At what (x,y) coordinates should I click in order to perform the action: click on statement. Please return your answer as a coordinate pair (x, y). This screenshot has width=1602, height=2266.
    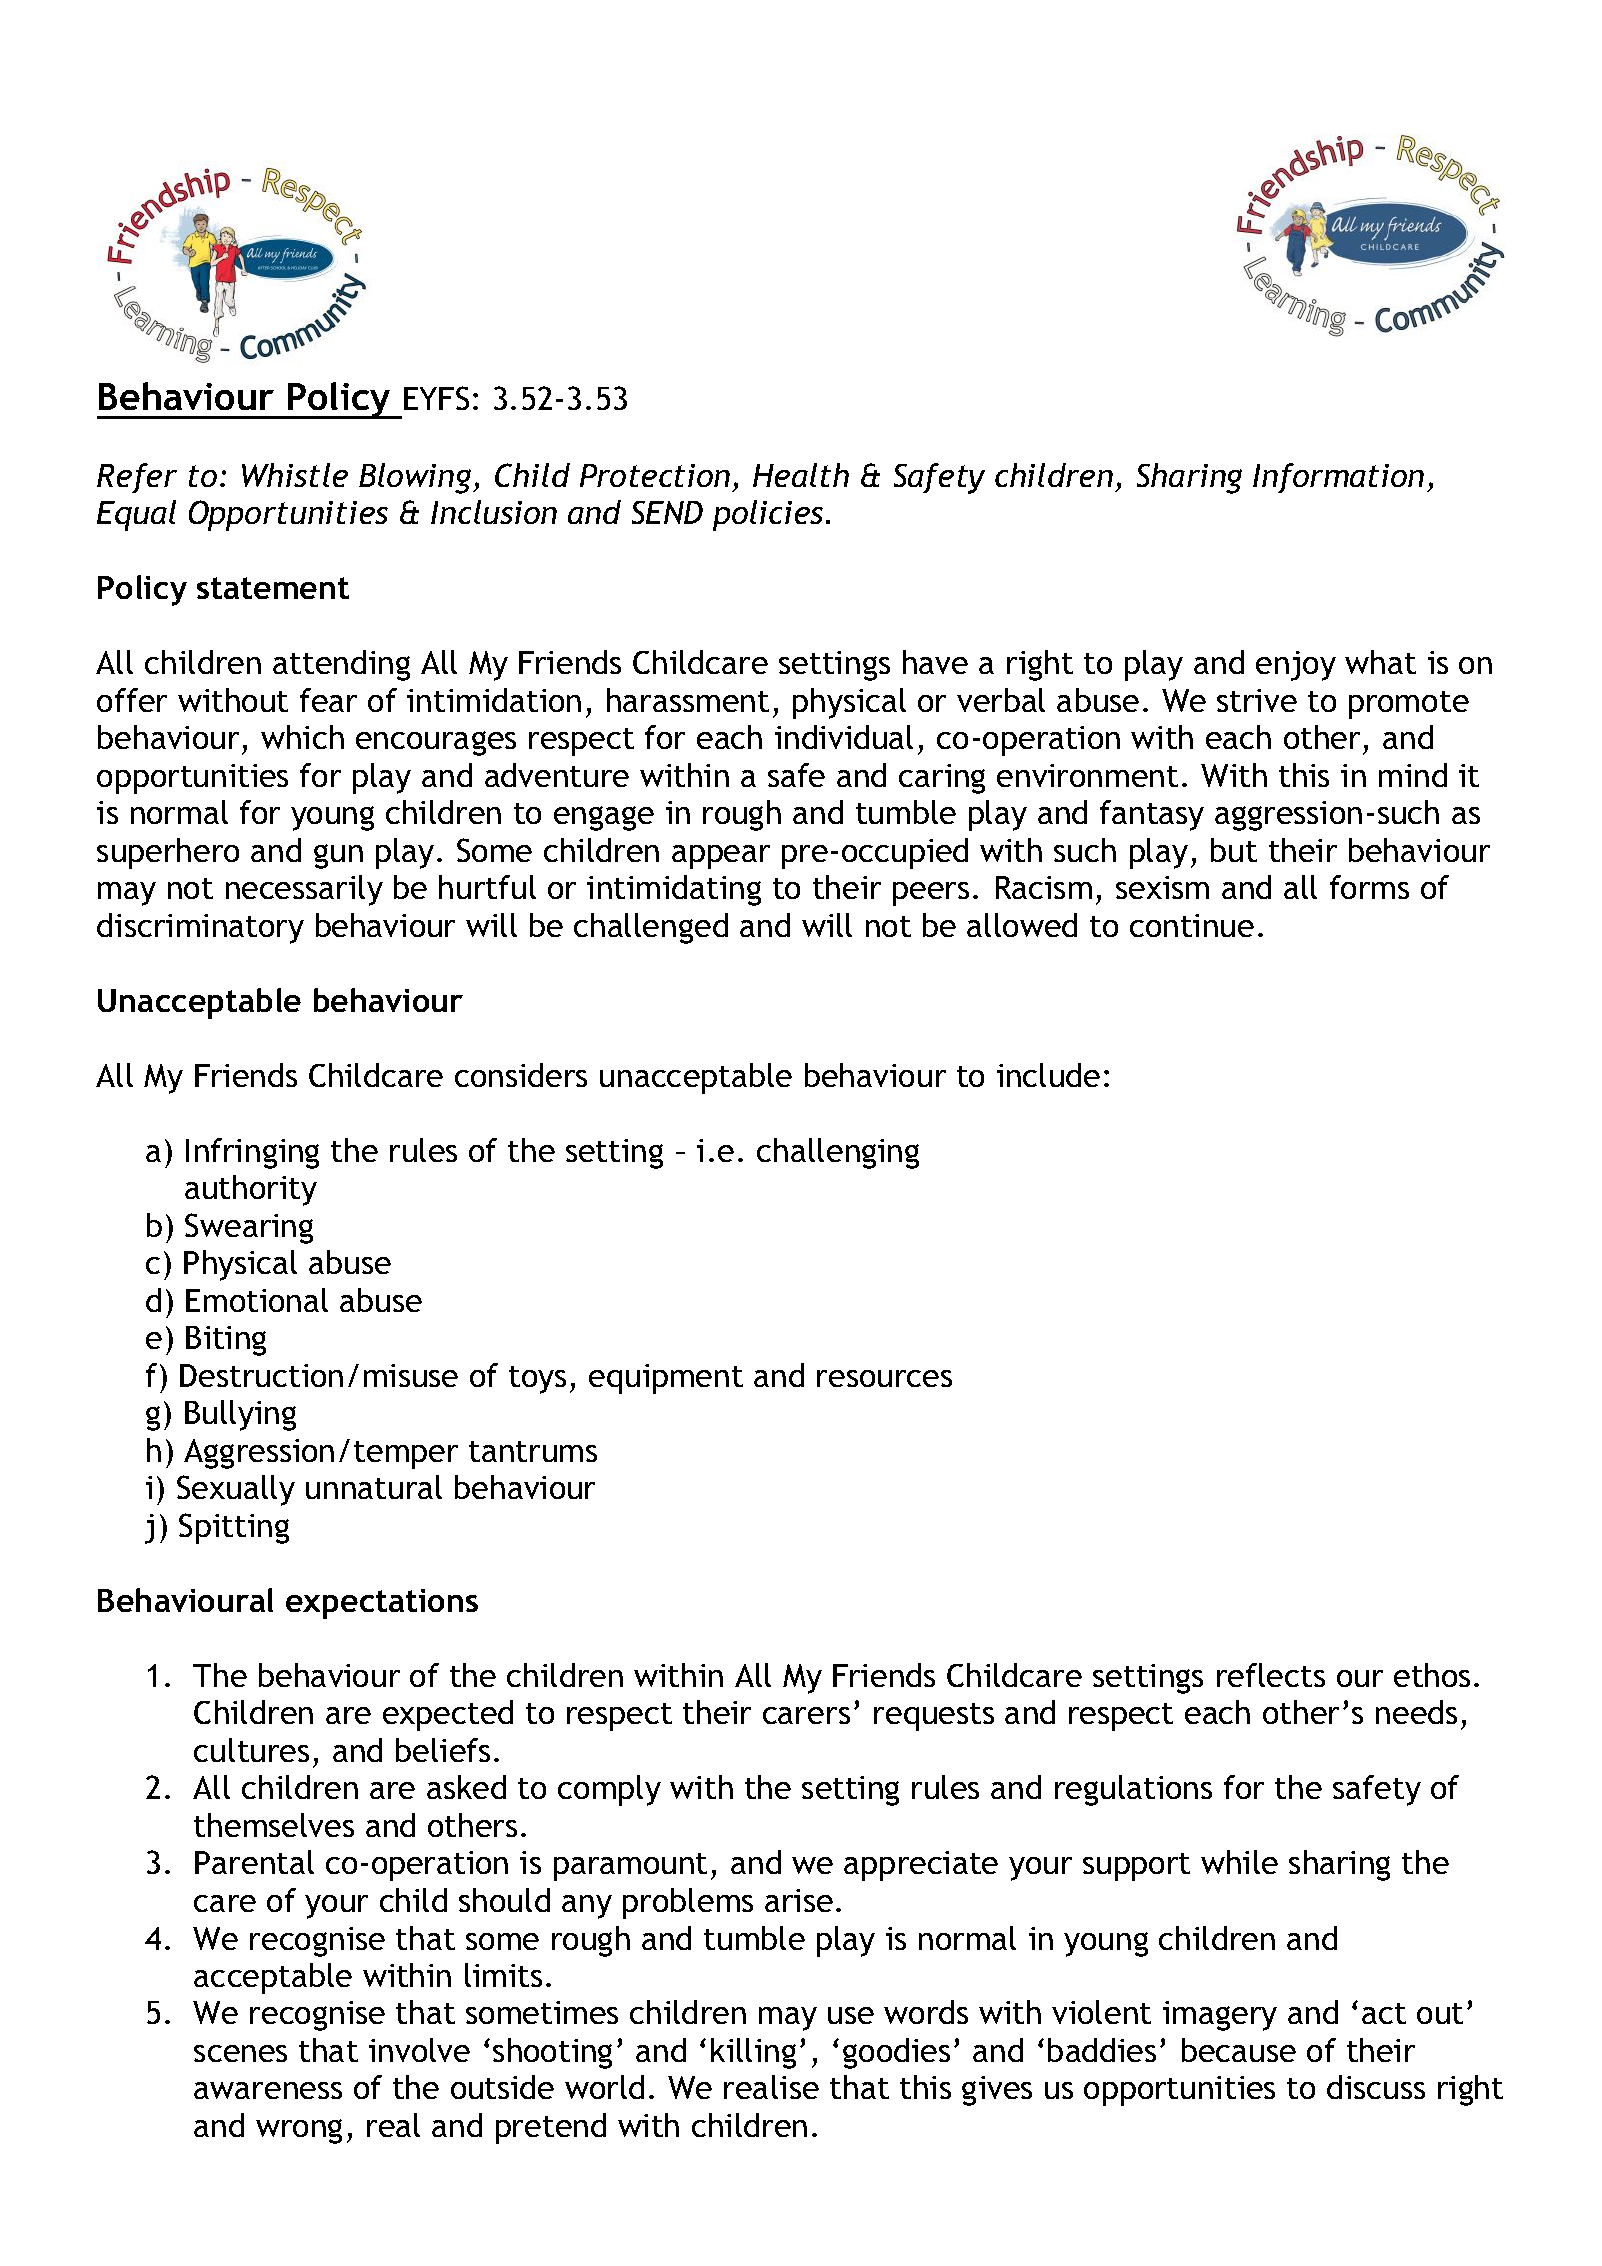
    Looking at the image, I should click on (273, 588).
